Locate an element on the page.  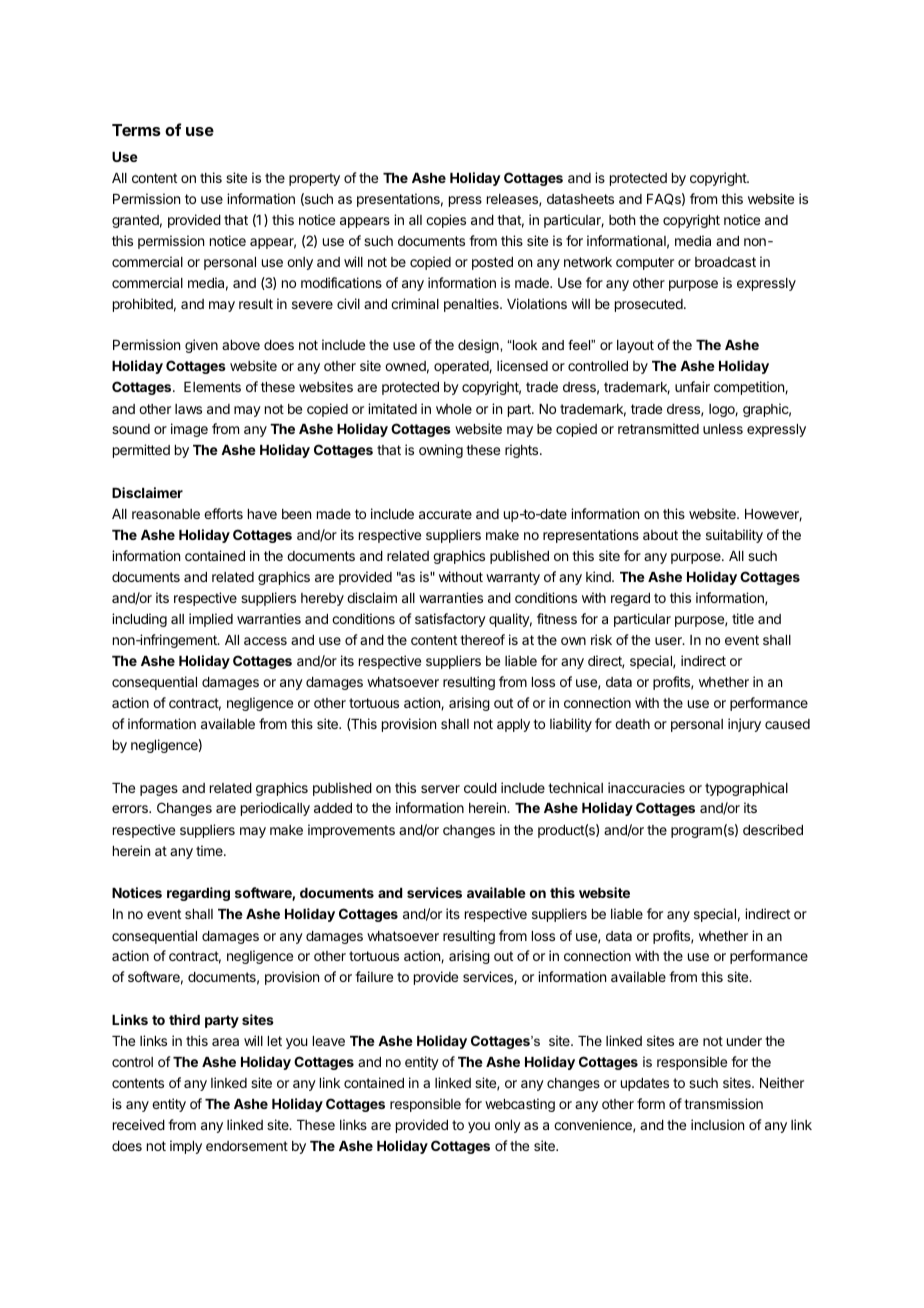
thereof is located at coordinates (482, 639).
